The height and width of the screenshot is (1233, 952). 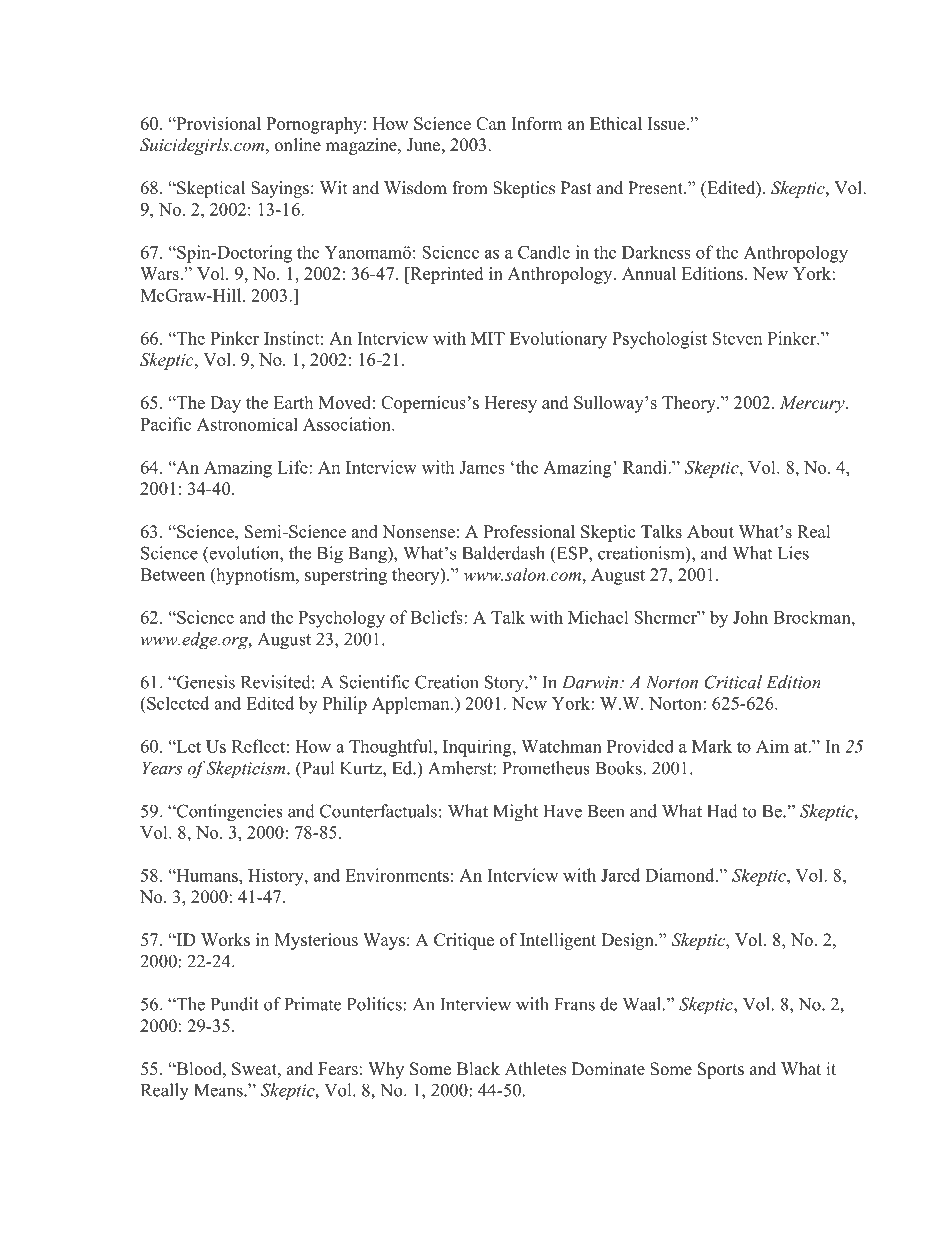 I want to click on Day, so click(x=225, y=404).
